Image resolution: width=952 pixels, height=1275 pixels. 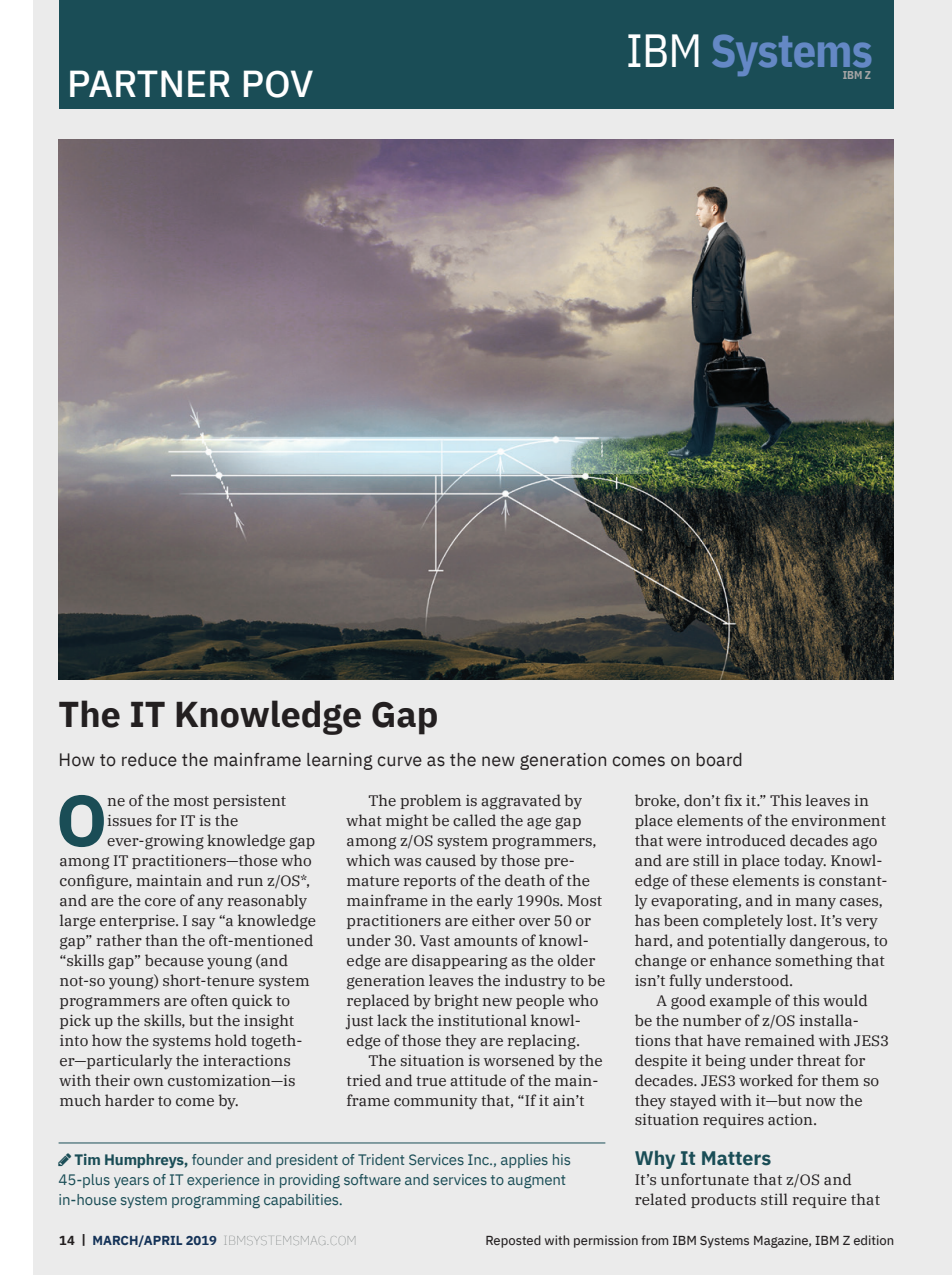 I want to click on board, so click(x=719, y=760).
